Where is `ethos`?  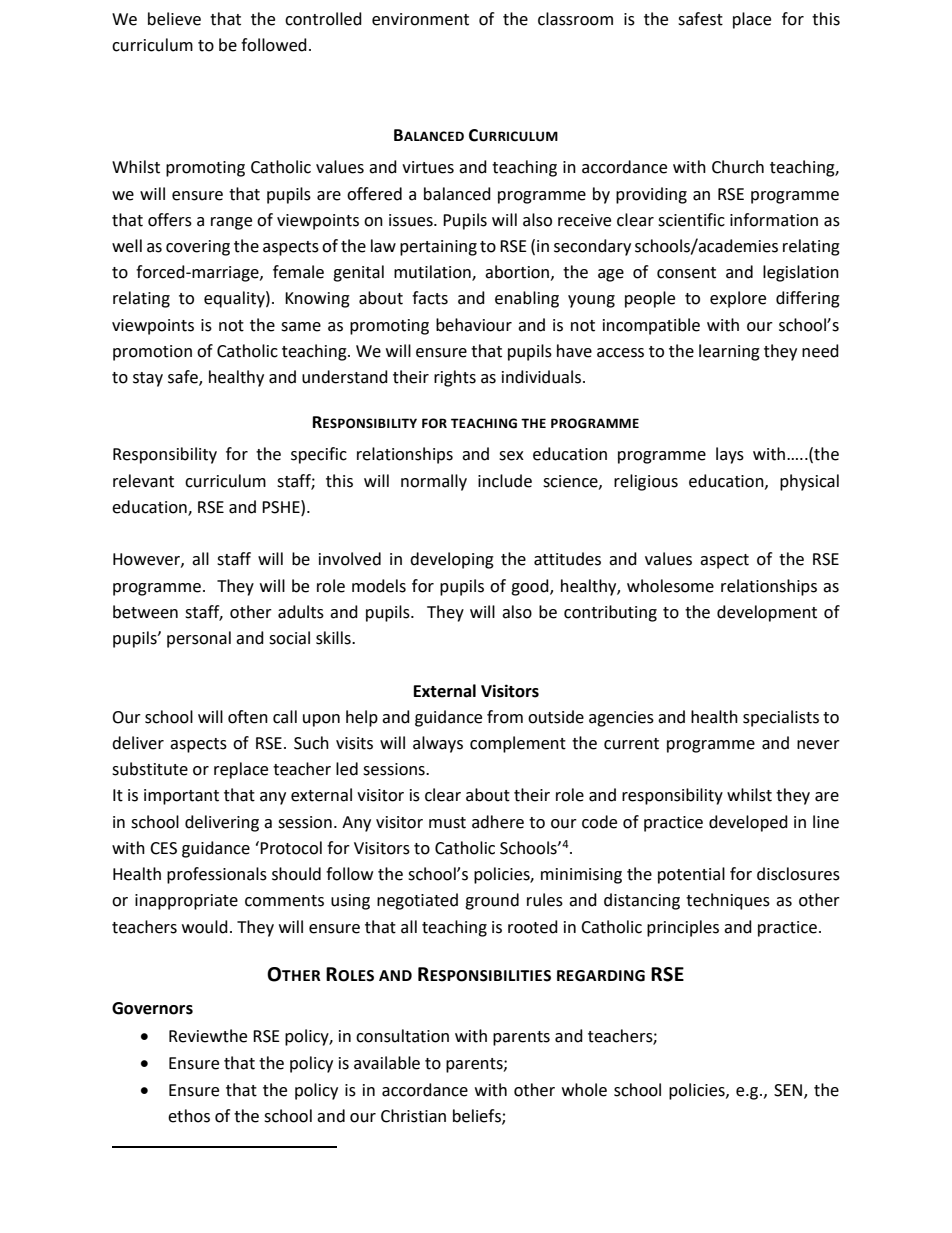 ethos is located at coordinates (189, 1116).
